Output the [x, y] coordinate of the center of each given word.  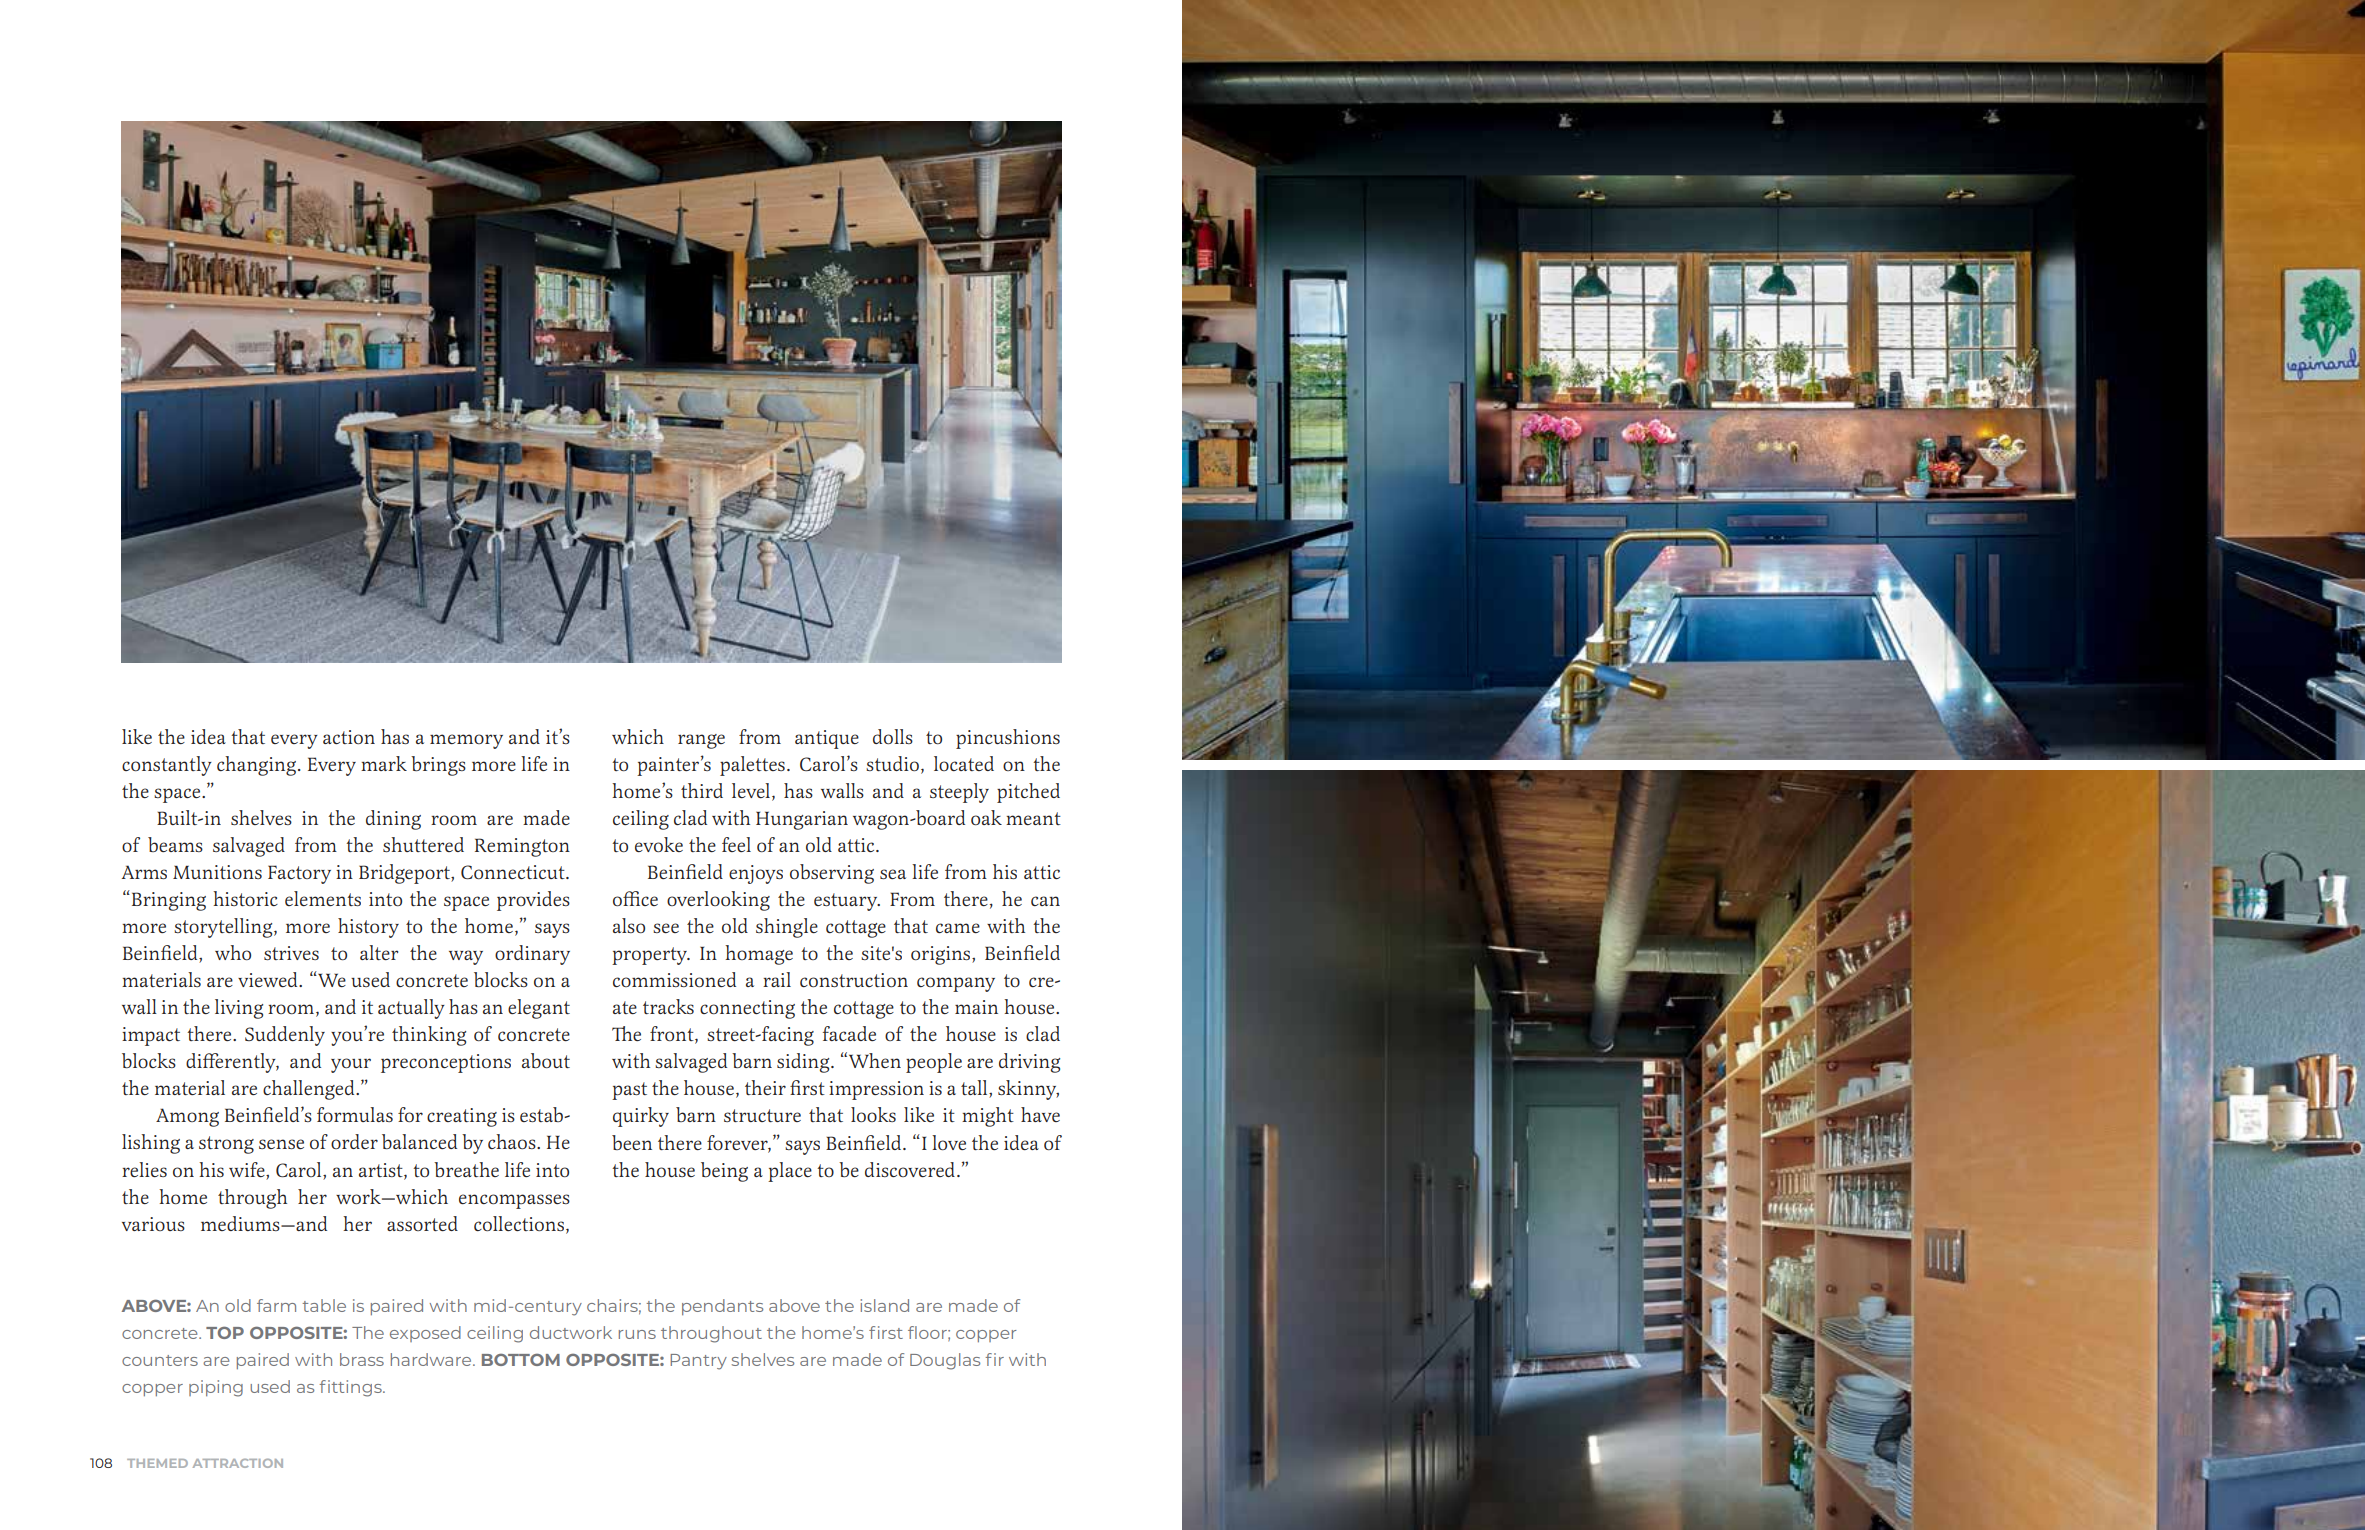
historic [245, 898]
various [153, 1224]
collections [519, 1223]
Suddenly [285, 1036]
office [635, 898]
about [546, 1060]
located [964, 763]
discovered [911, 1169]
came [958, 928]
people [934, 1063]
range [701, 741]
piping [216, 1388]
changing [256, 766]
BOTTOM [521, 1359]
